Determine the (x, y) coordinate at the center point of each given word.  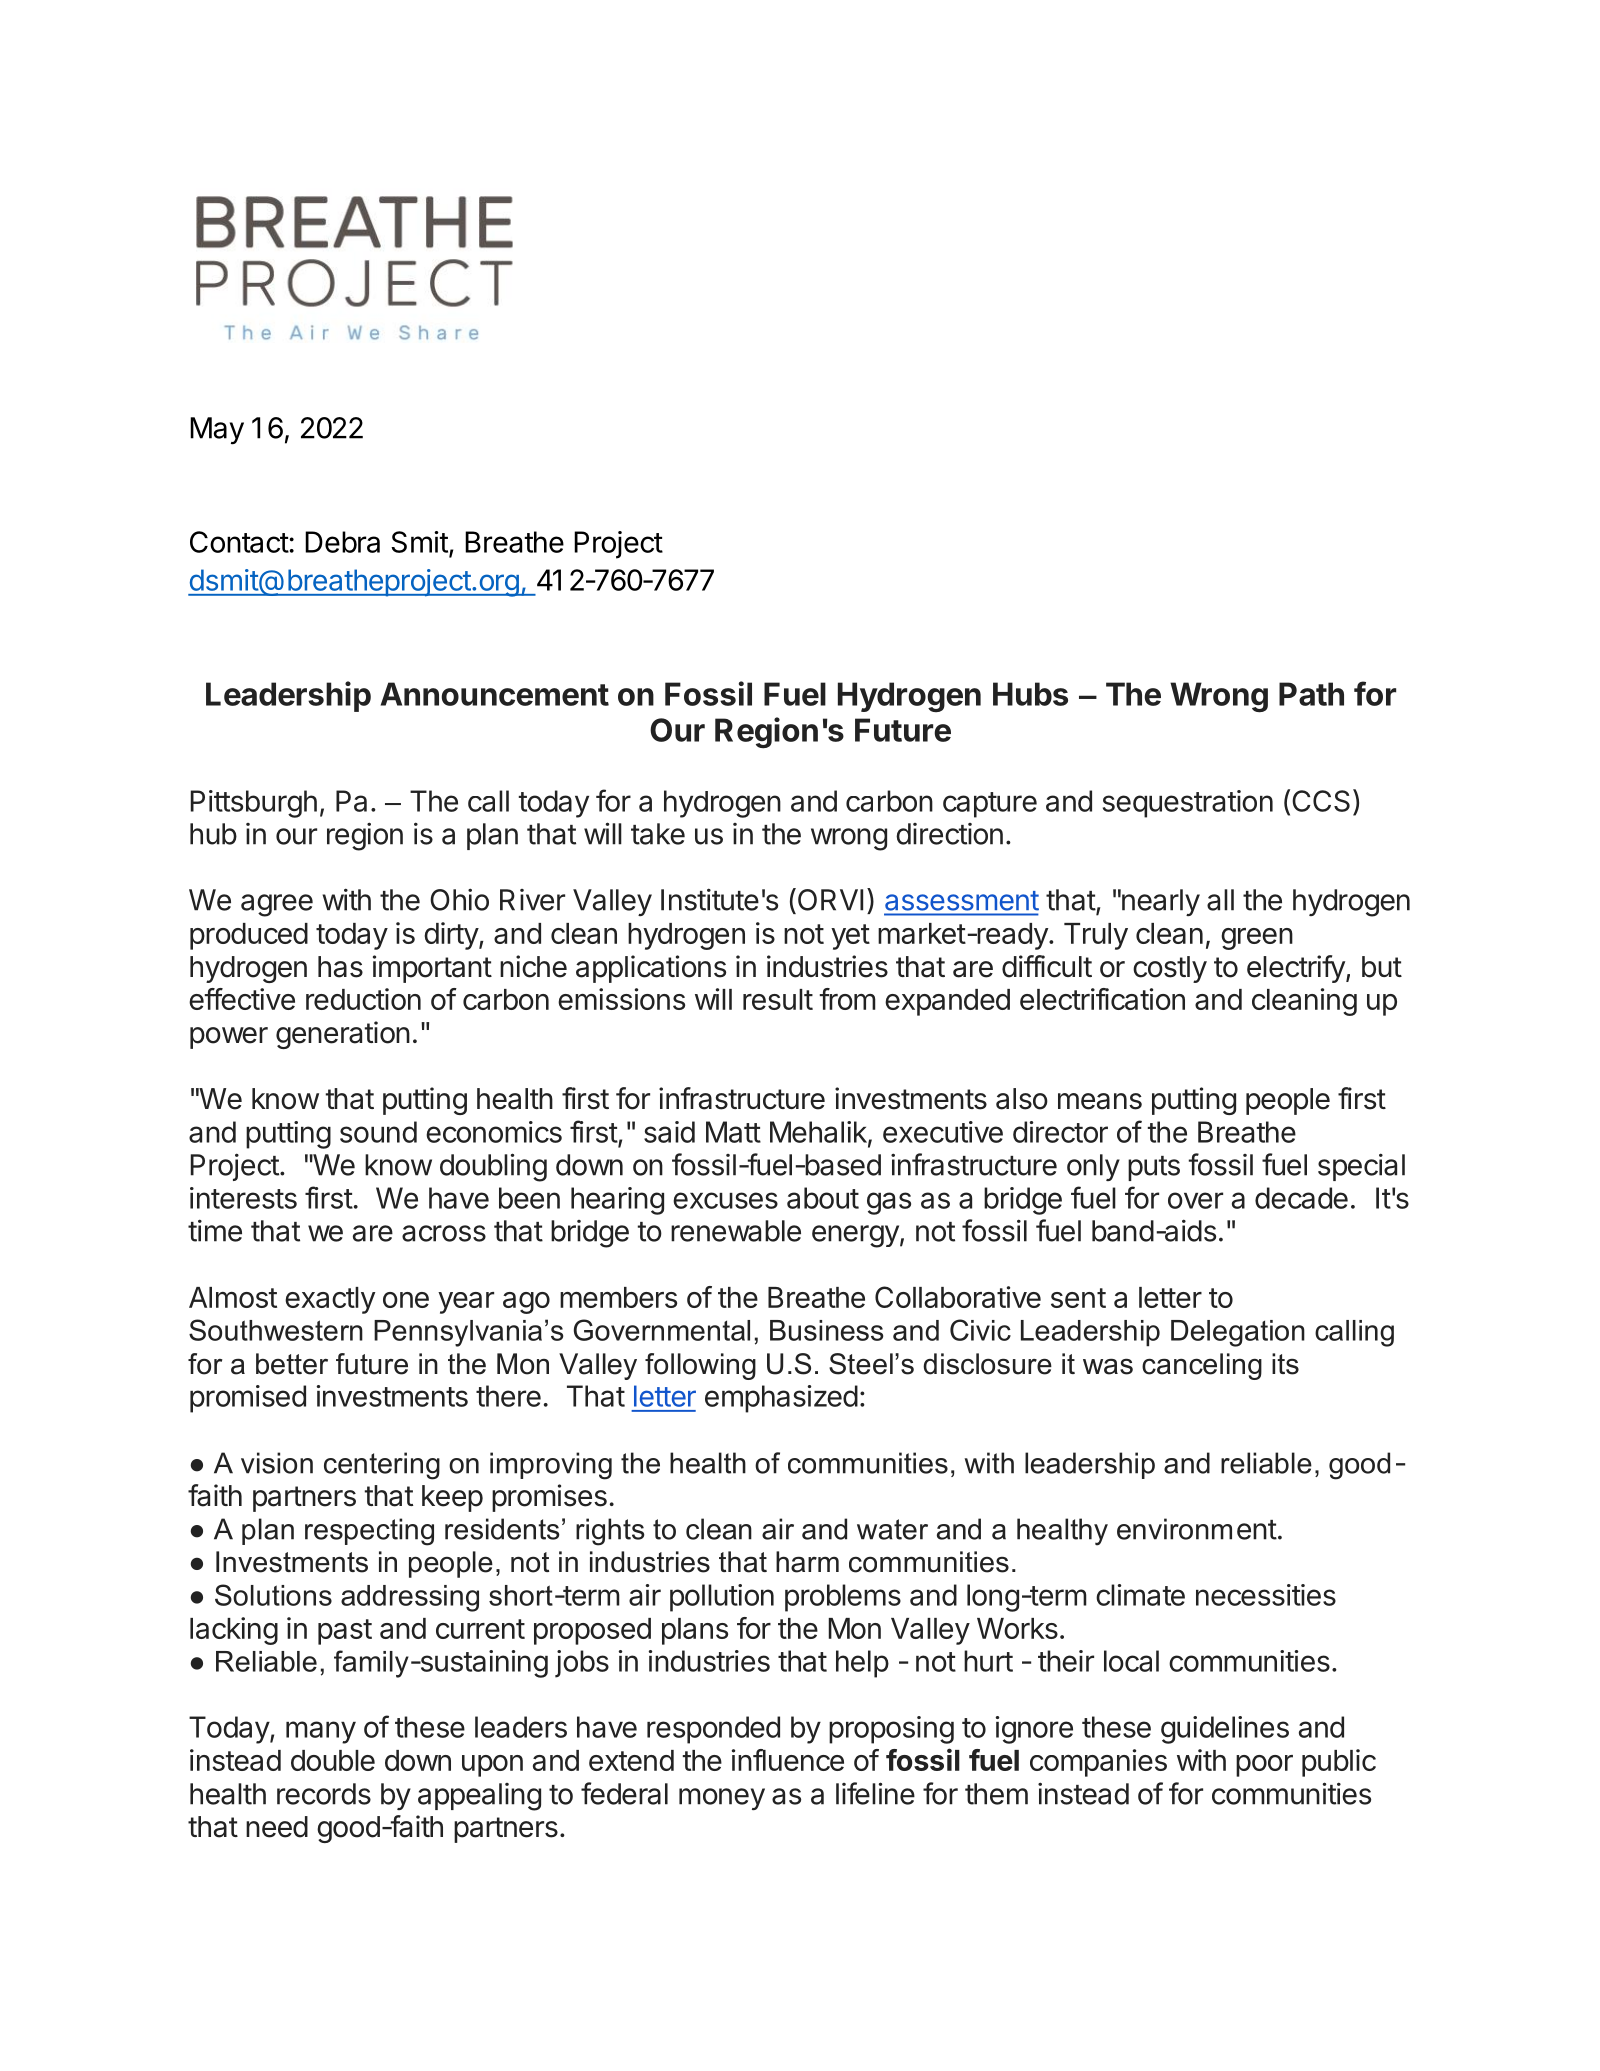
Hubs (1030, 694)
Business (826, 1330)
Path (1311, 694)
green (1257, 939)
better (292, 1364)
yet (850, 937)
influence (788, 1760)
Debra (342, 542)
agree (277, 905)
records (324, 1794)
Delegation (1238, 1333)
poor (1264, 1766)
